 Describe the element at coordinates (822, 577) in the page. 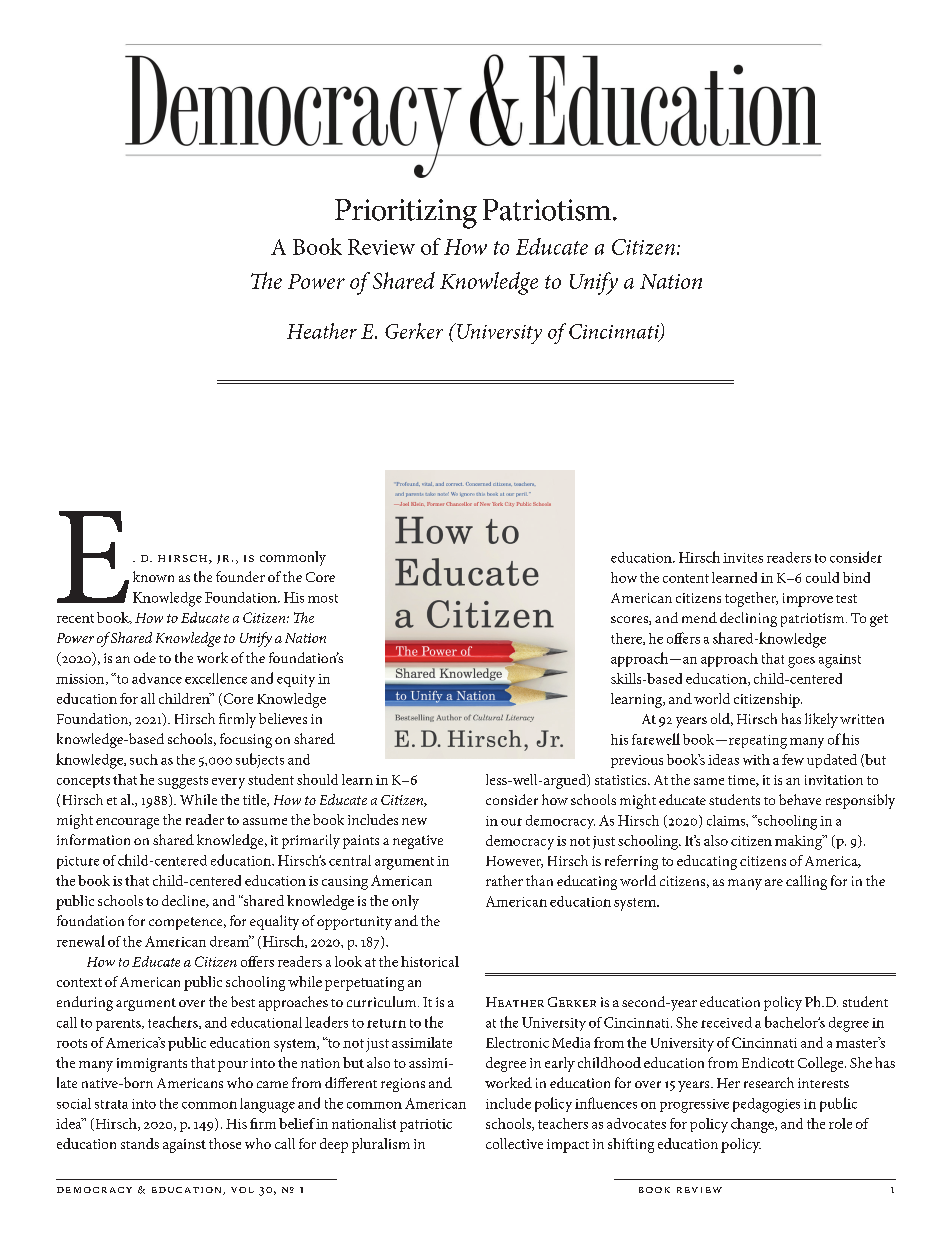

I see `could` at that location.
